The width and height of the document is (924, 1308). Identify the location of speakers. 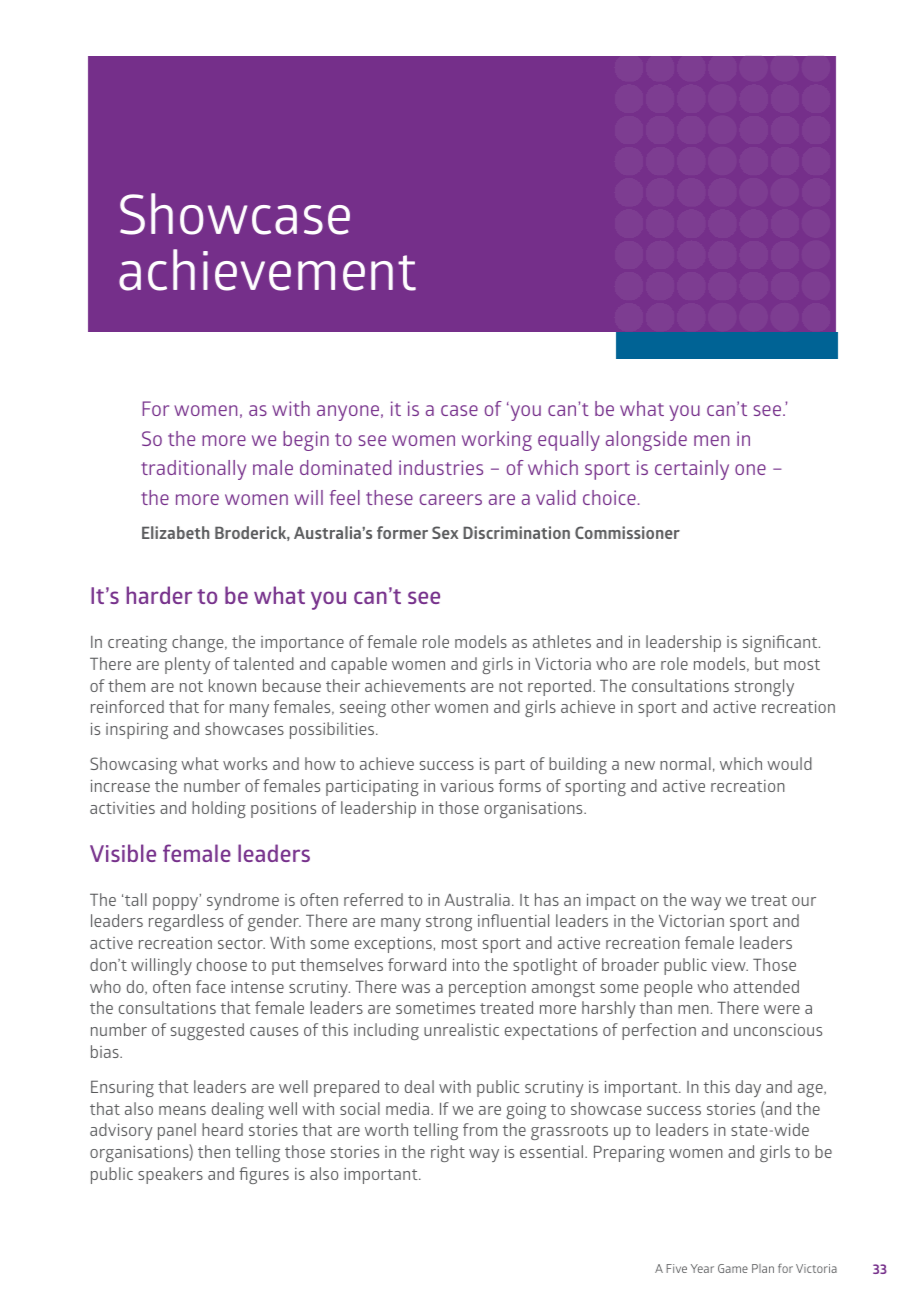
(170, 1175).
